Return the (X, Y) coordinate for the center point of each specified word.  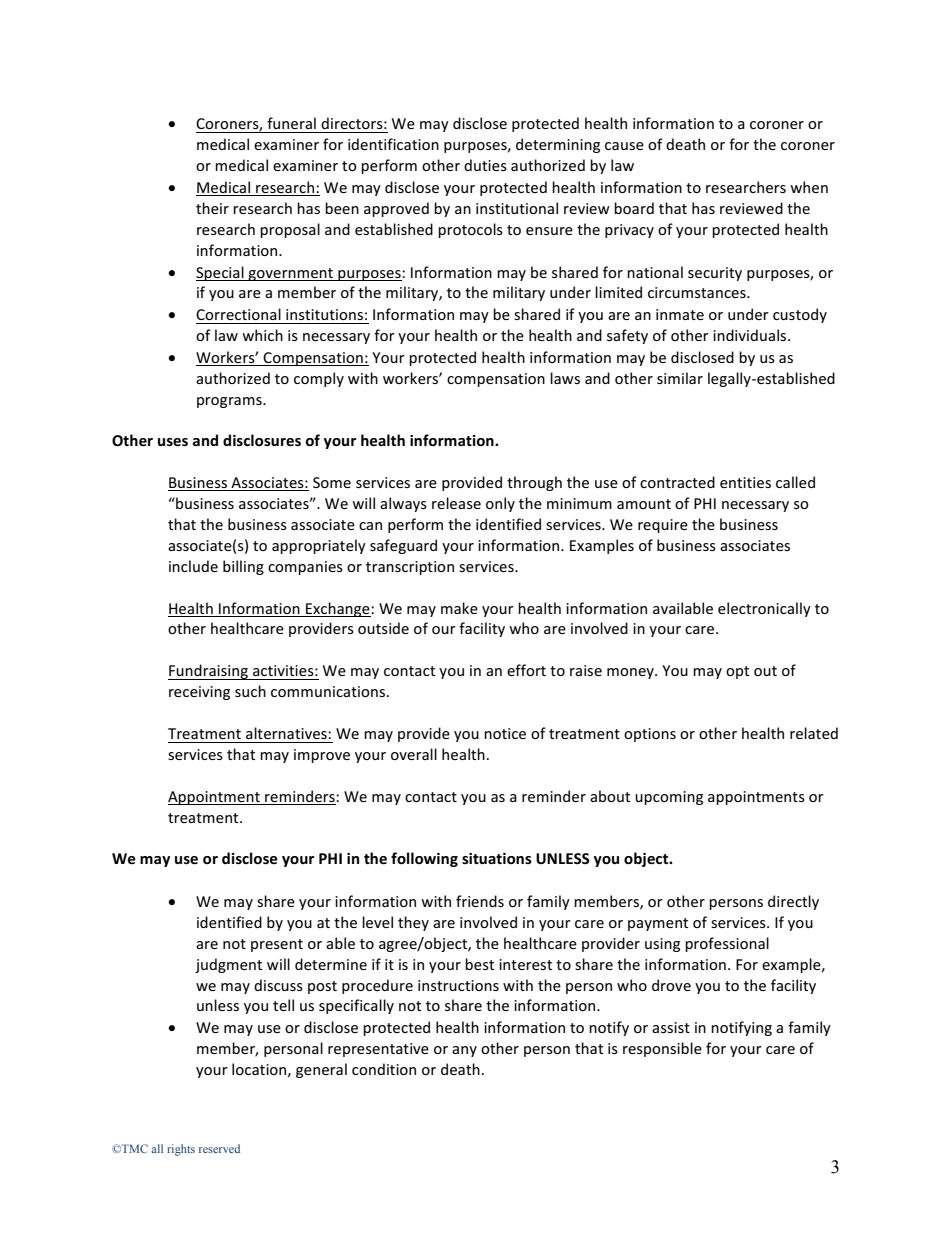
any (464, 1051)
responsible (662, 1049)
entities (745, 482)
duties (485, 165)
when (809, 187)
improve (322, 756)
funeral (291, 123)
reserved (219, 1148)
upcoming (669, 798)
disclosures (262, 440)
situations (497, 858)
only (500, 504)
